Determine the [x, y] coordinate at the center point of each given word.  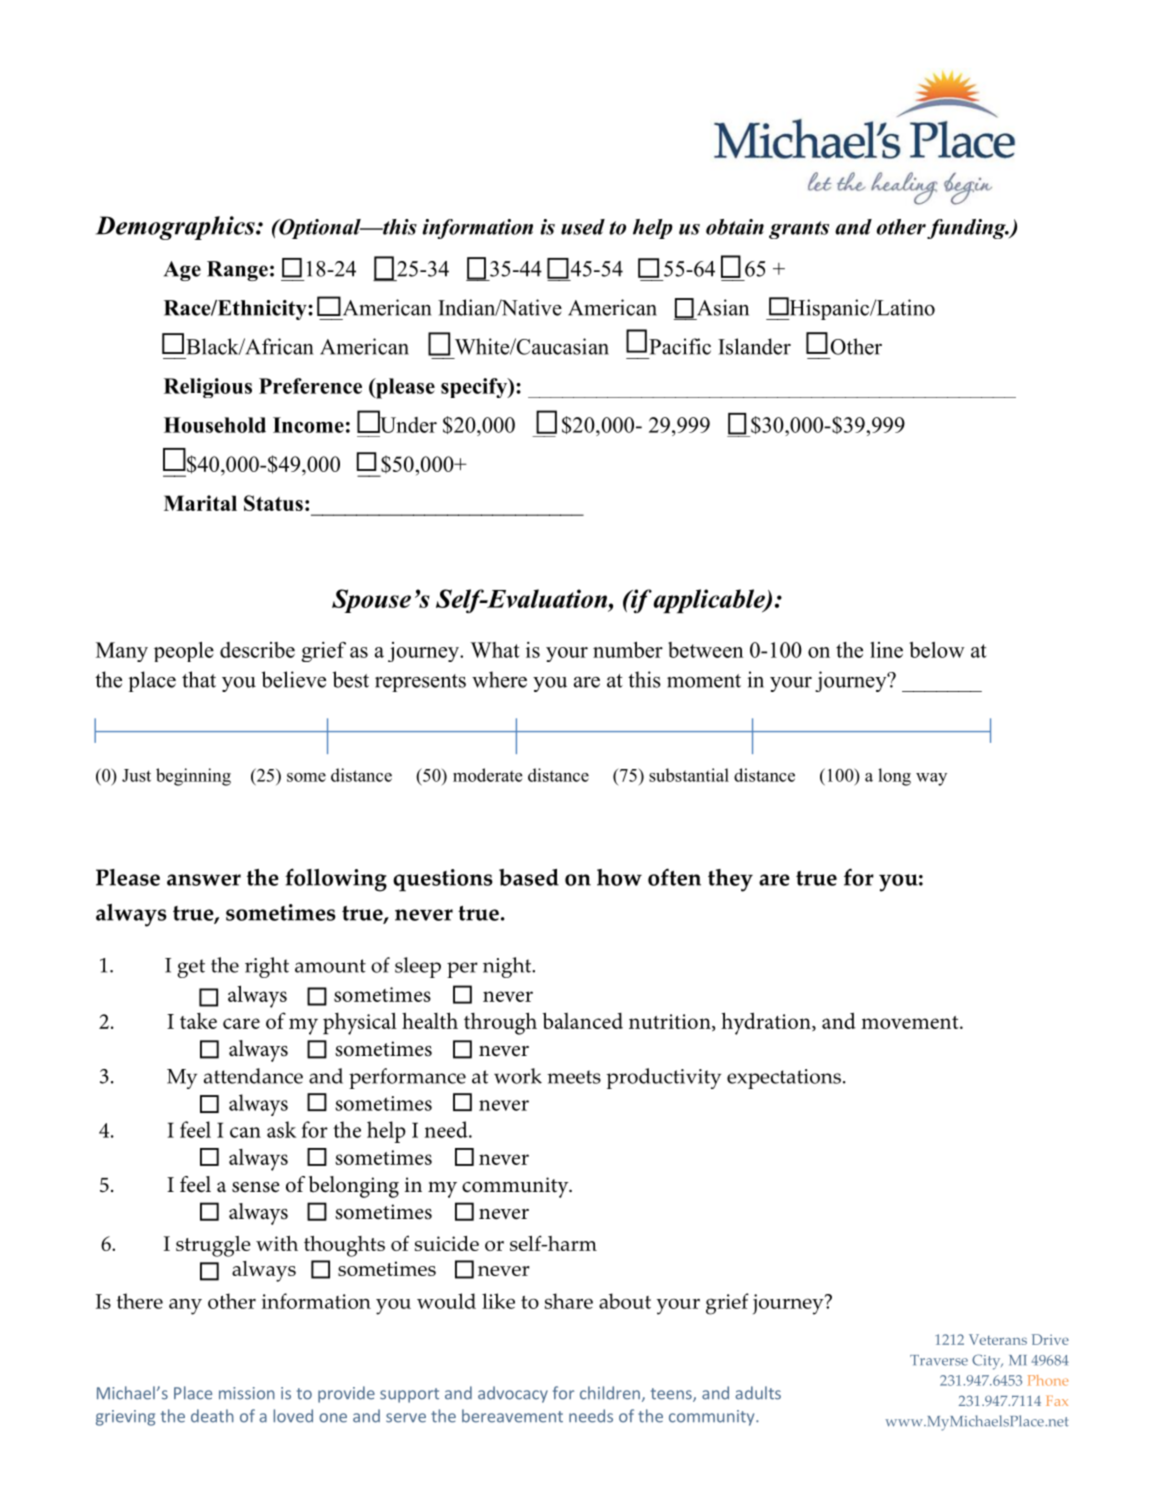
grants [799, 230]
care [241, 1023]
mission [247, 1393]
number [628, 650]
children [610, 1393]
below [937, 650]
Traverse [939, 1360]
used [583, 227]
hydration [767, 1023]
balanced [582, 1020]
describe [257, 650]
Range [237, 271]
